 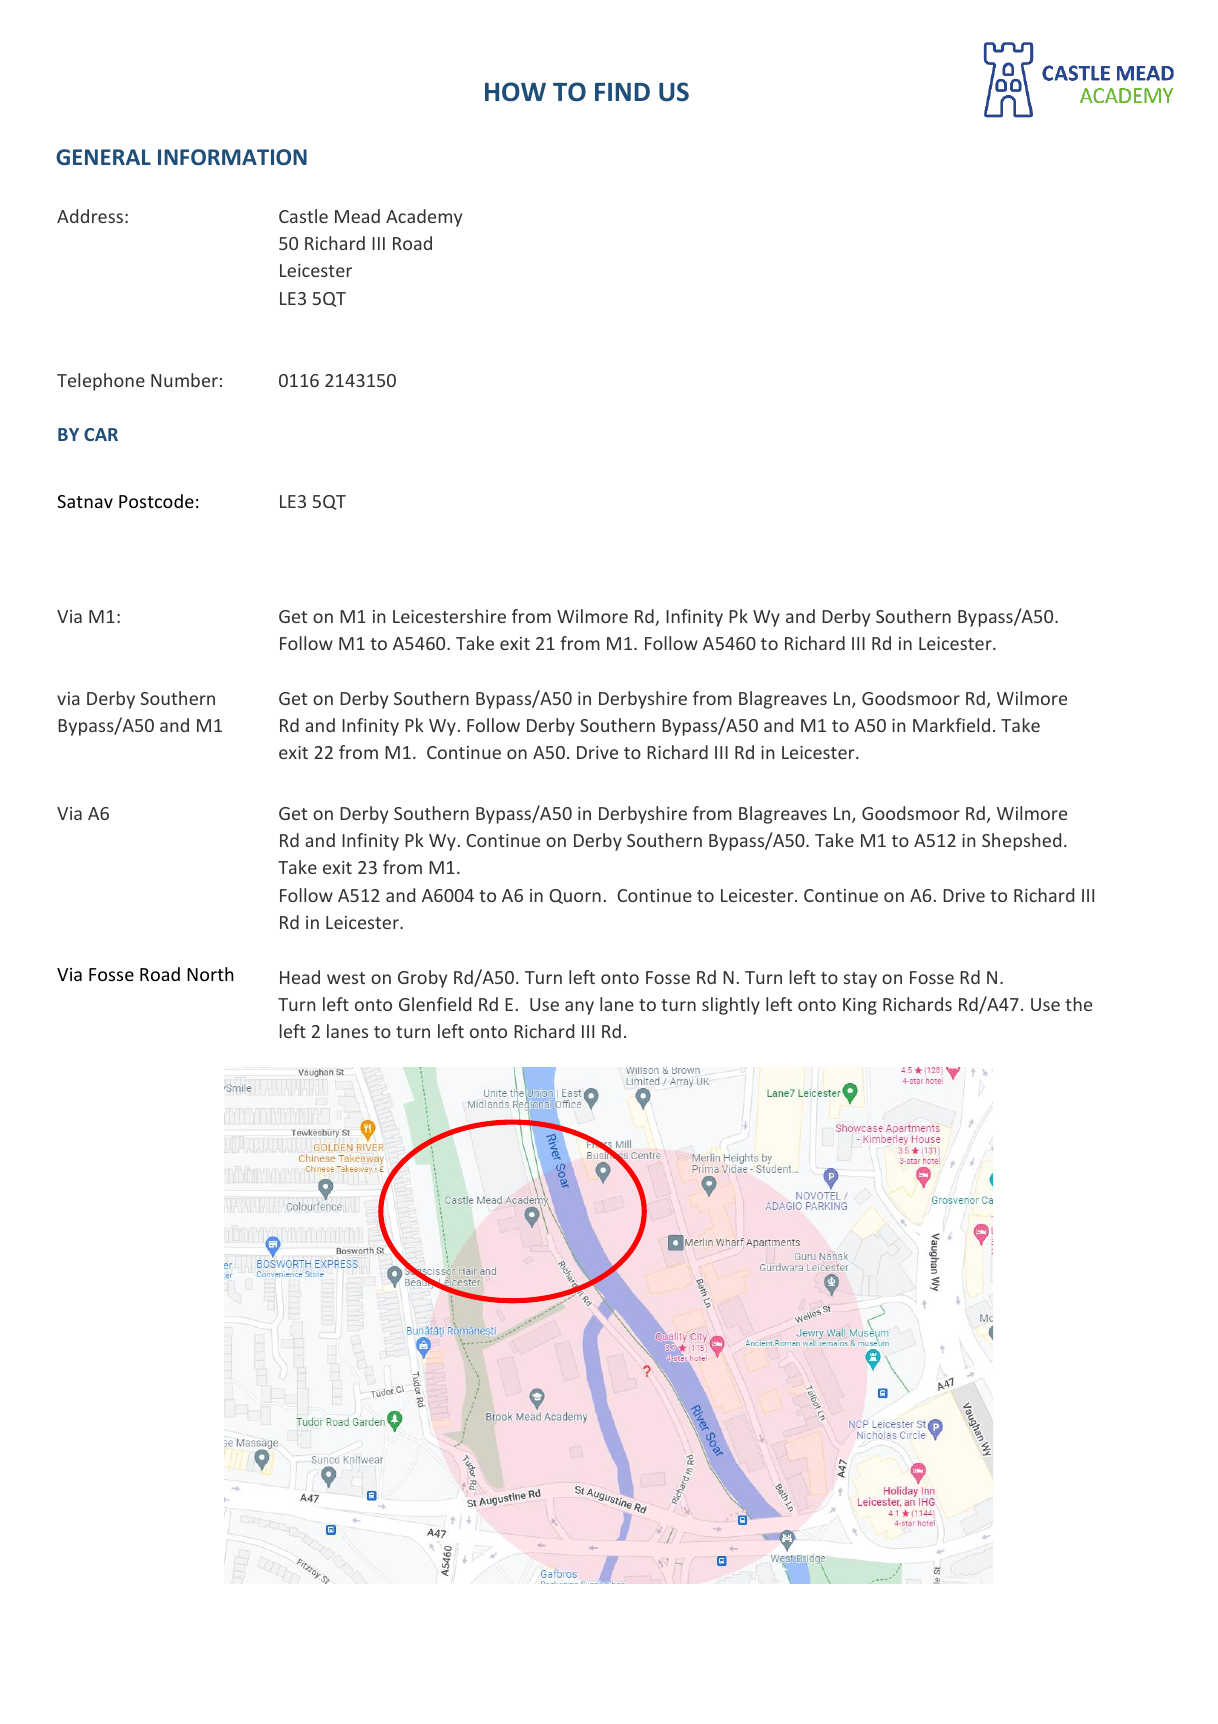 What do you see at coordinates (731, 1006) in the screenshot?
I see `slightly` at bounding box center [731, 1006].
